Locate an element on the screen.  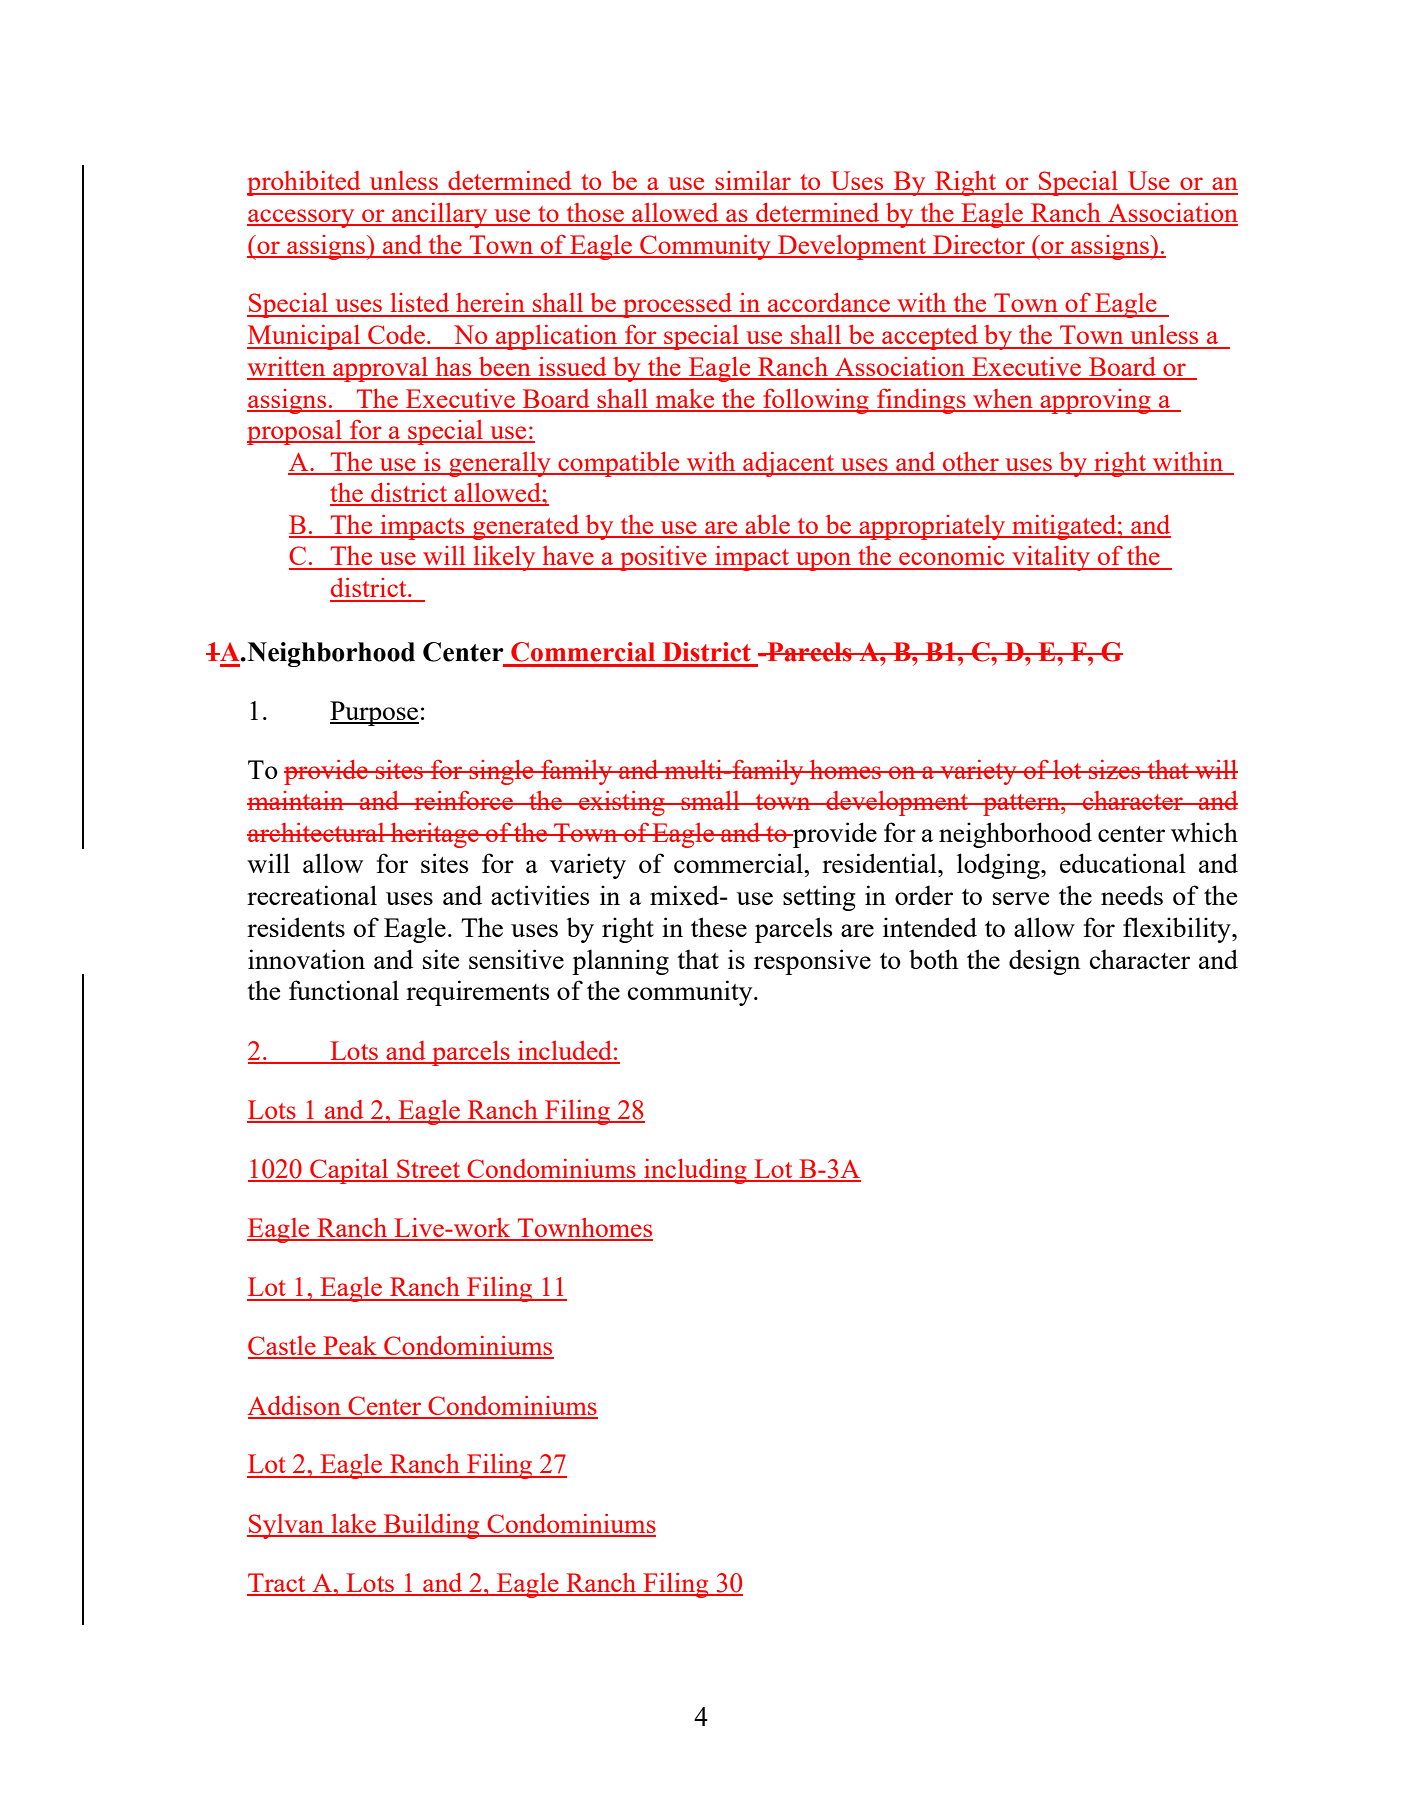
educational is located at coordinates (1123, 863).
